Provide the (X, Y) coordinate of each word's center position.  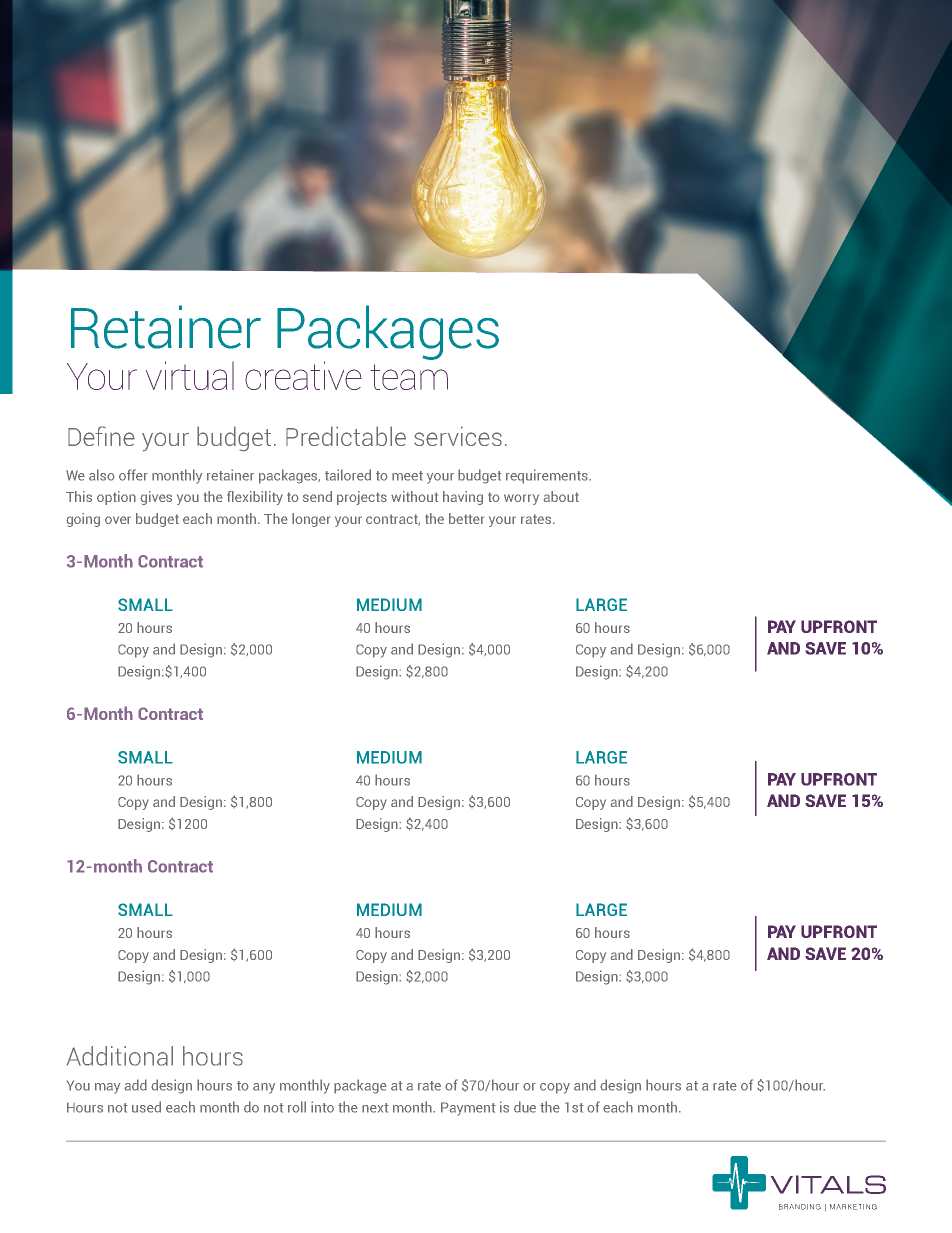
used (146, 1107)
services (458, 436)
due (525, 1107)
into (322, 1107)
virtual (190, 375)
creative (303, 375)
